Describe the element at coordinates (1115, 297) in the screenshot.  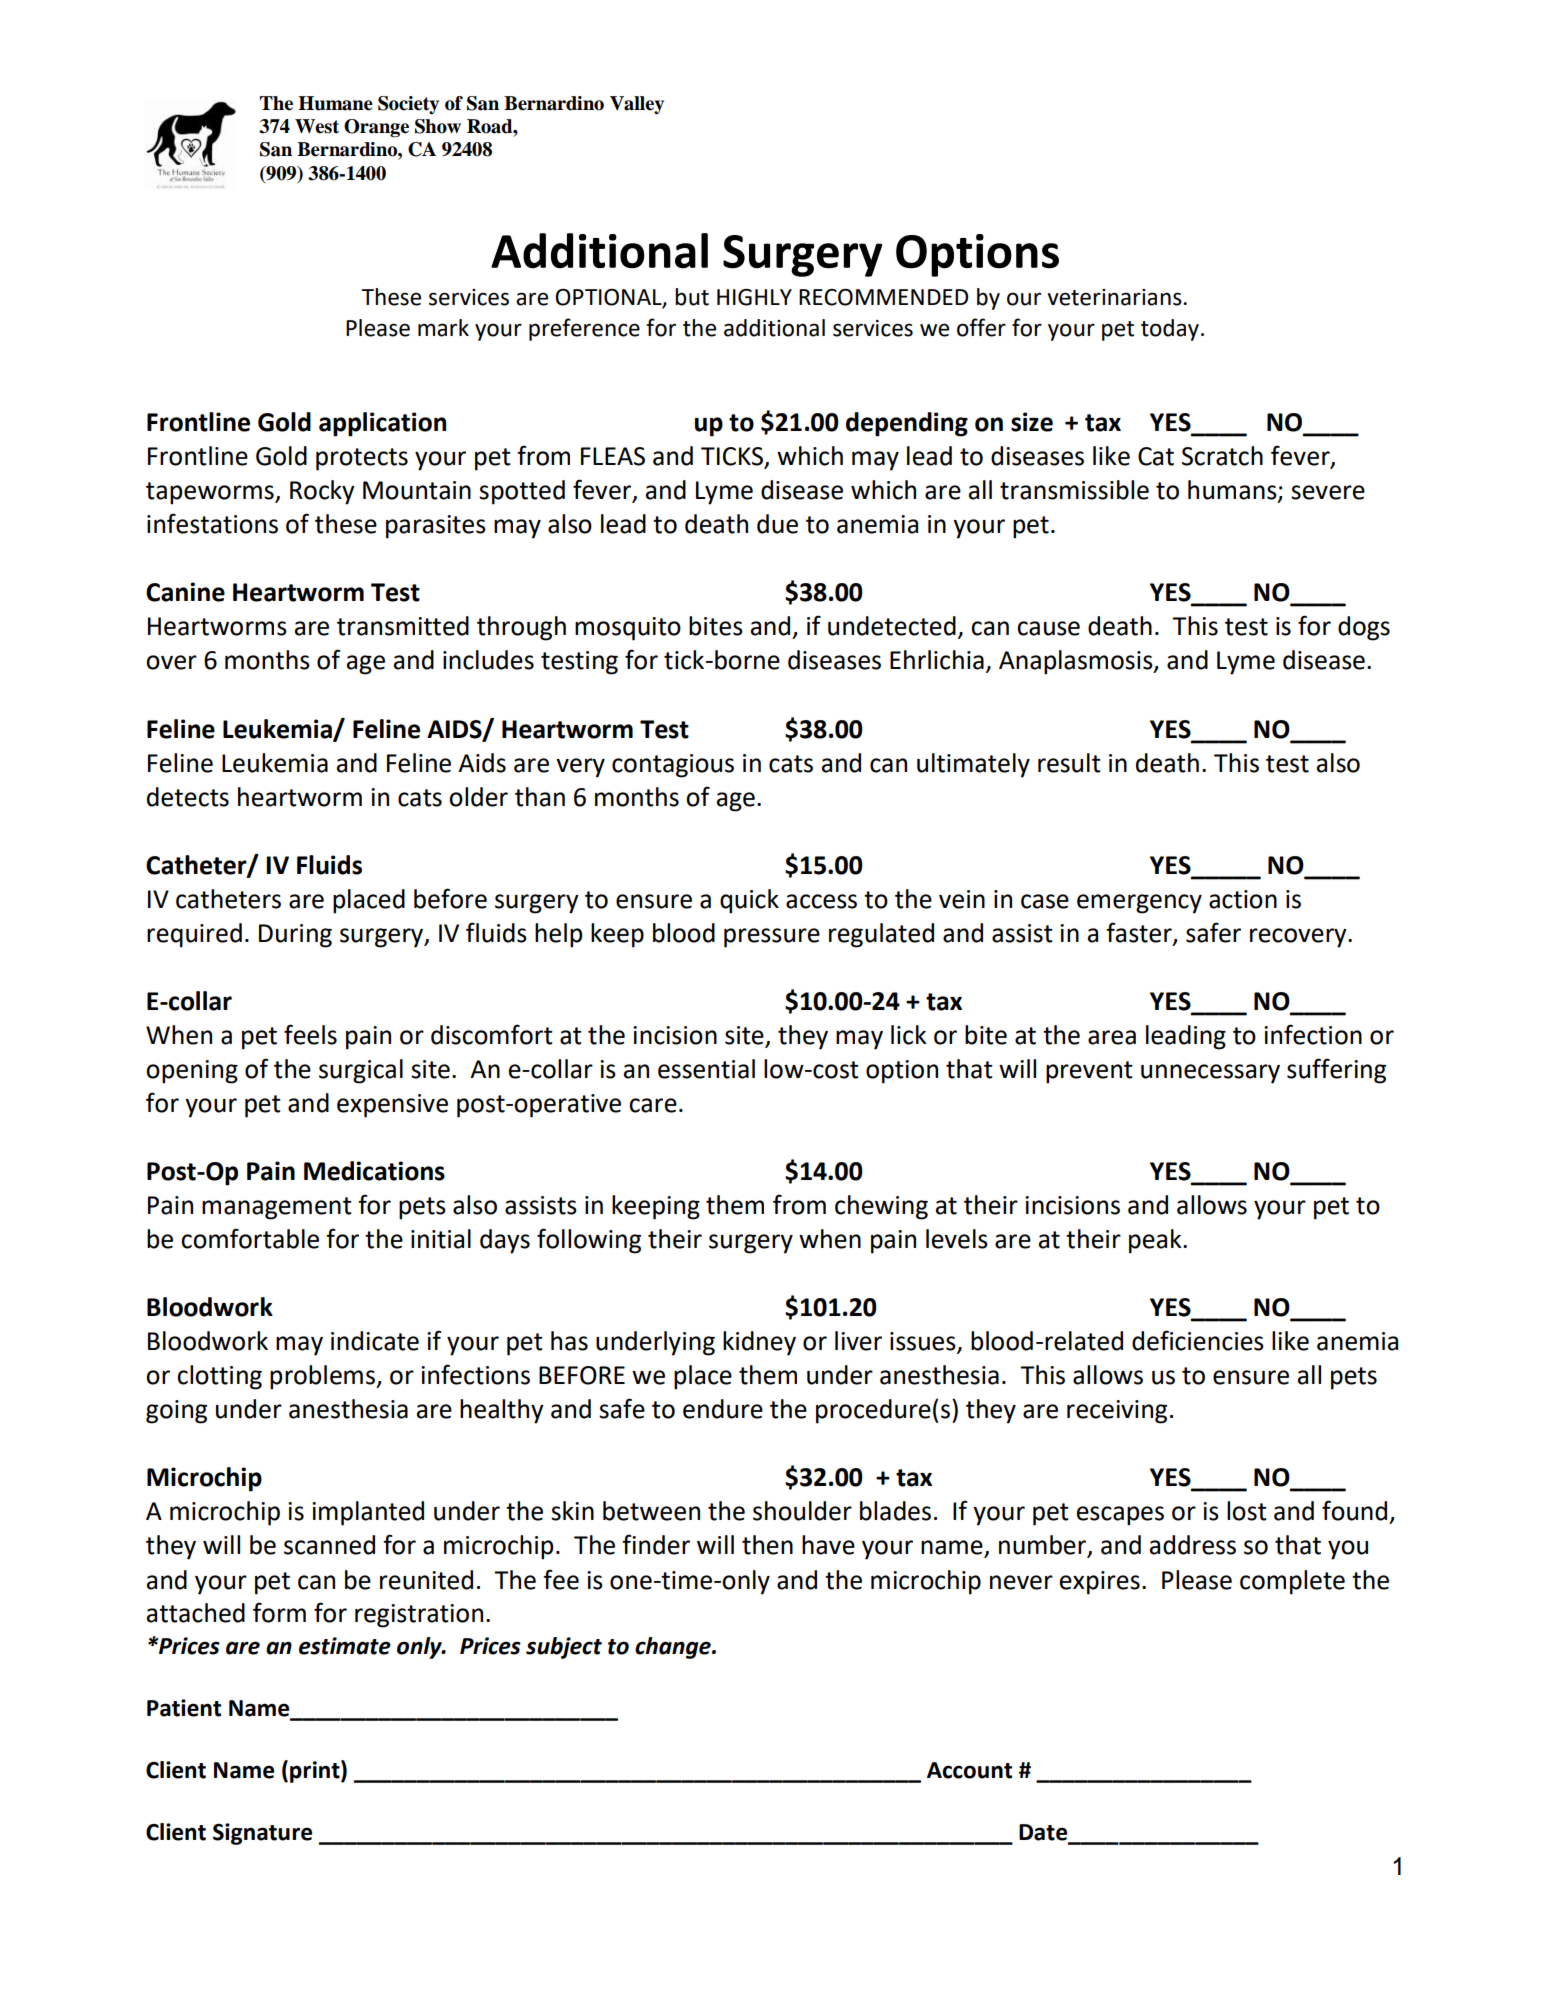
I see `veterinarians` at that location.
